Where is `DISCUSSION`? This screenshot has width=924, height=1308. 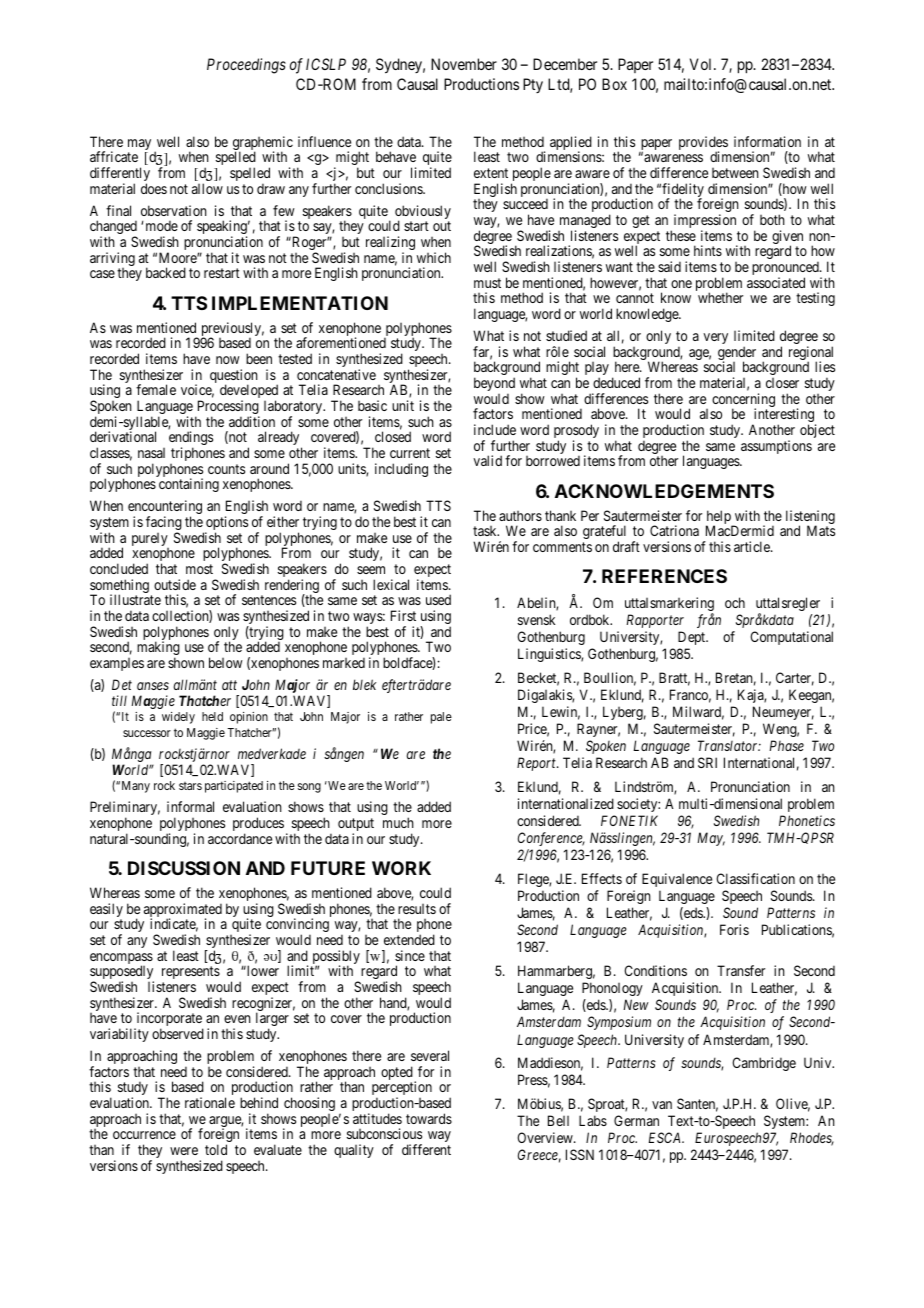
DISCUSSION is located at coordinates (184, 868).
